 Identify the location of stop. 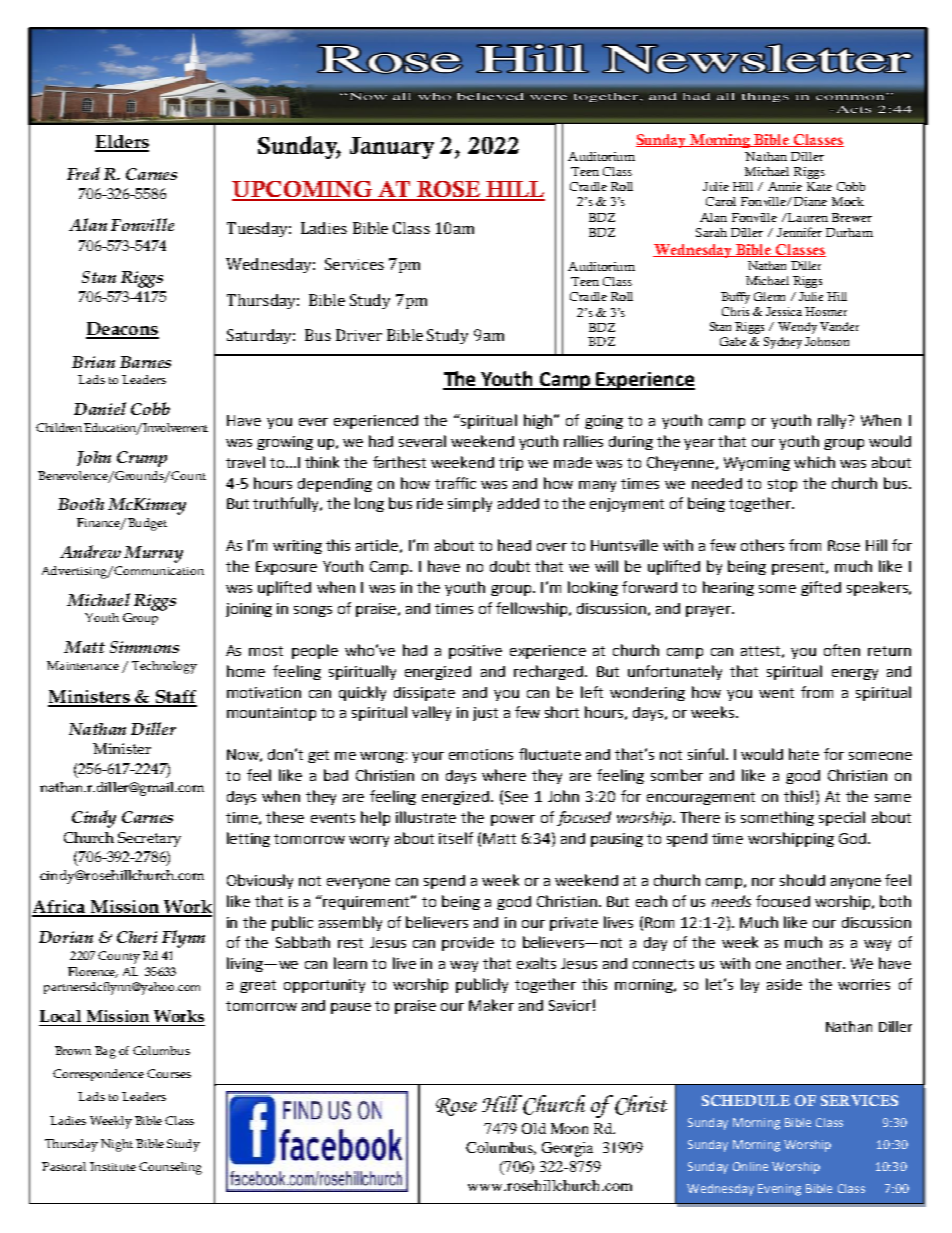
(782, 485).
